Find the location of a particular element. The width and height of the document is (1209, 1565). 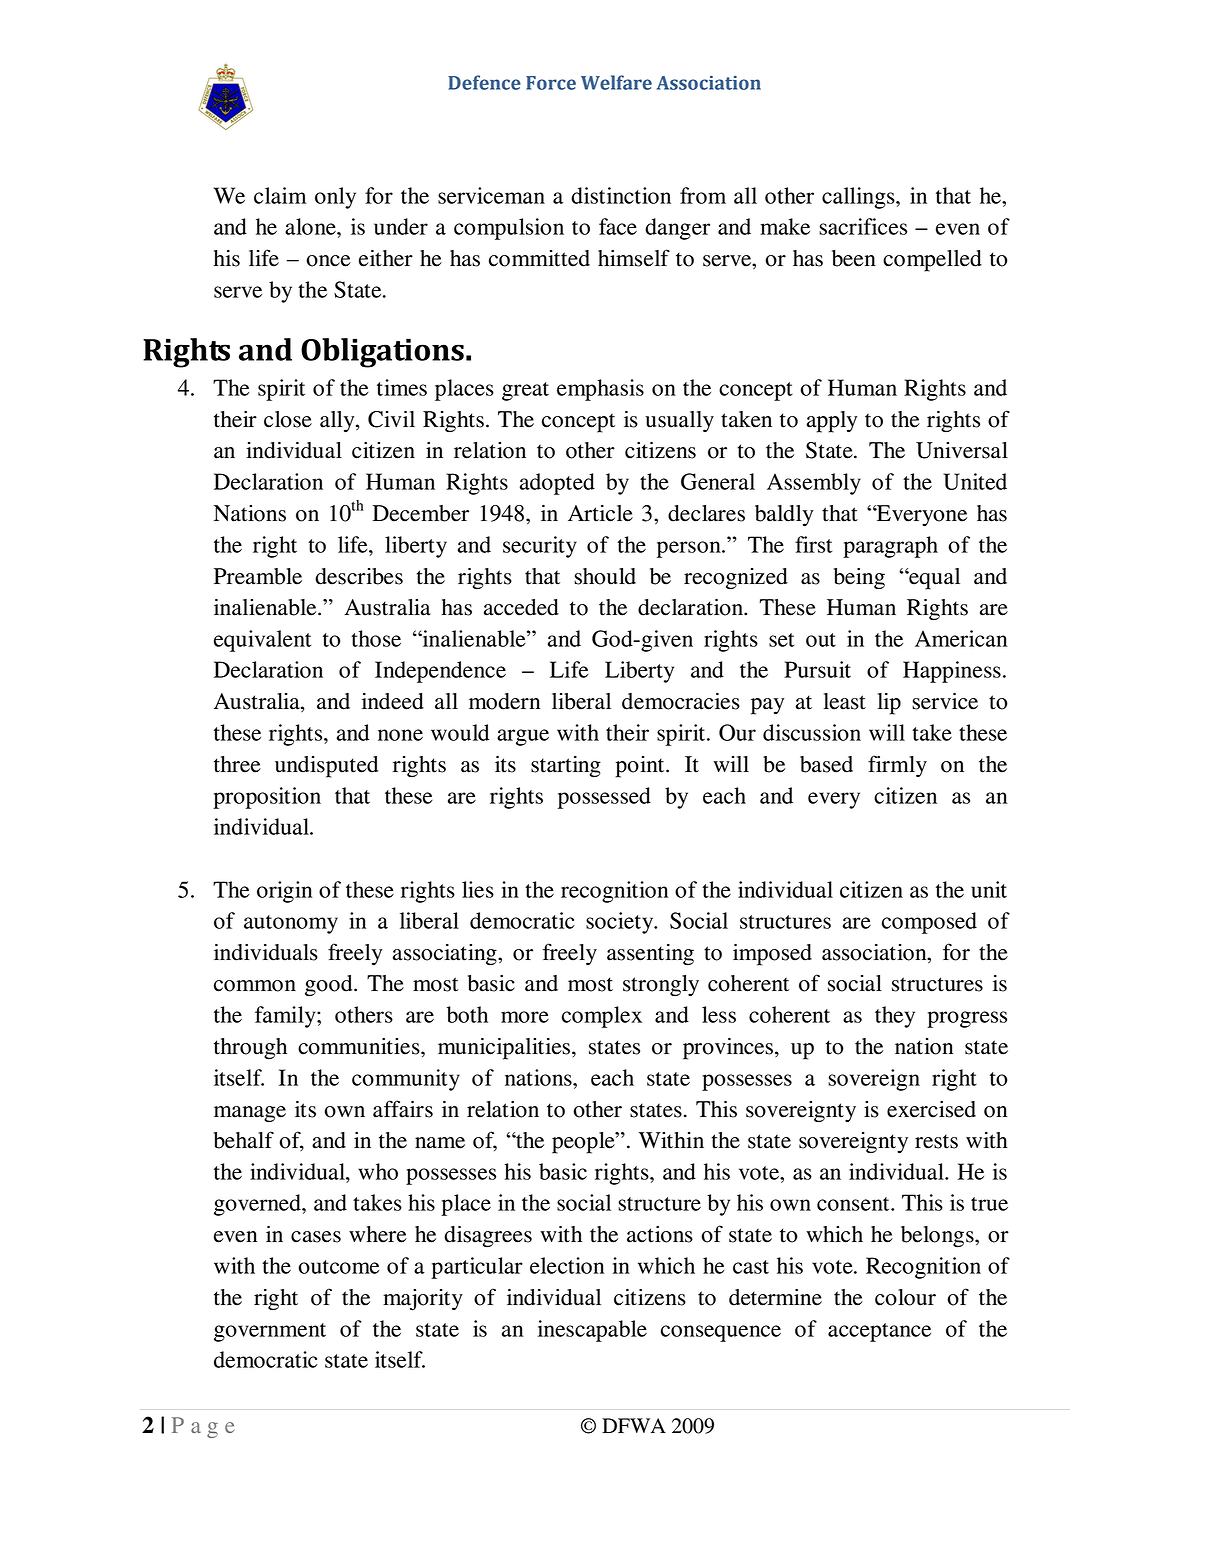

indeed is located at coordinates (393, 701).
